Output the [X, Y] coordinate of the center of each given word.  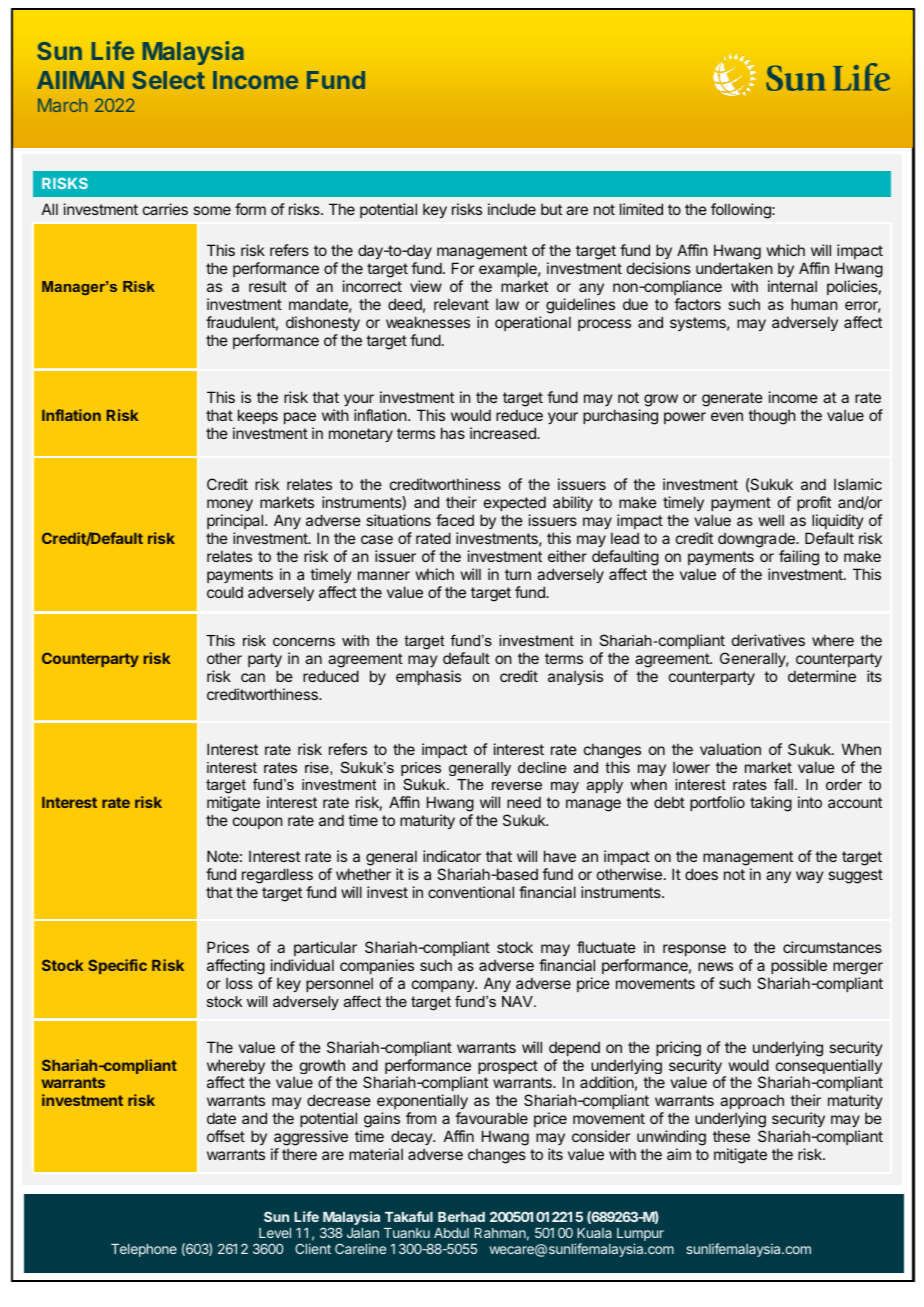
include [512, 209]
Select [168, 80]
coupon [257, 823]
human [814, 304]
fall [785, 784]
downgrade [757, 540]
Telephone [144, 1250]
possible [799, 966]
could [225, 592]
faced [455, 520]
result [268, 286]
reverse [517, 786]
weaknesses [428, 322]
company [444, 986]
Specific [117, 966]
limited [641, 209]
